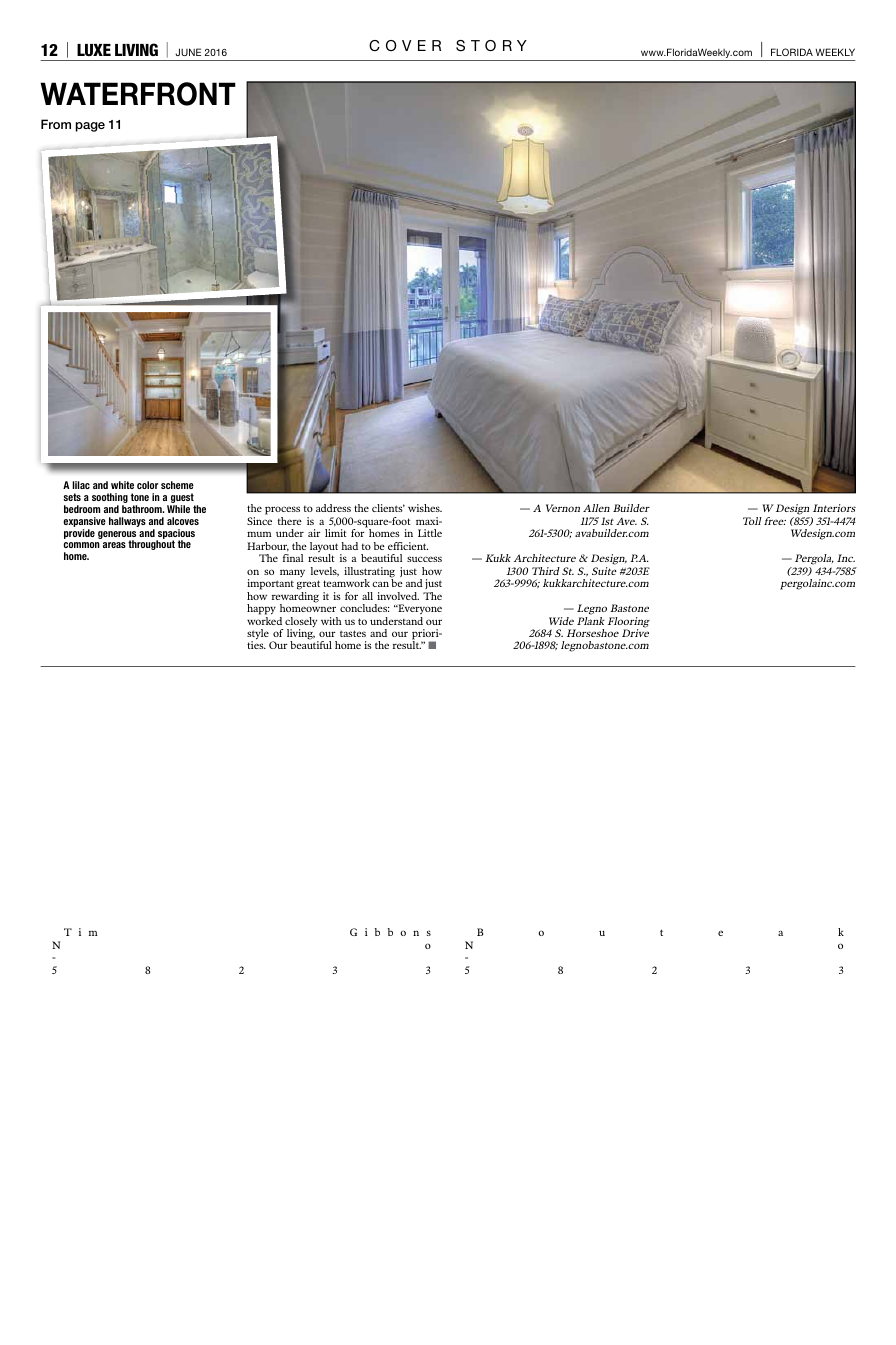  Describe the element at coordinates (94, 50) in the screenshot. I see `LUXE` at that location.
